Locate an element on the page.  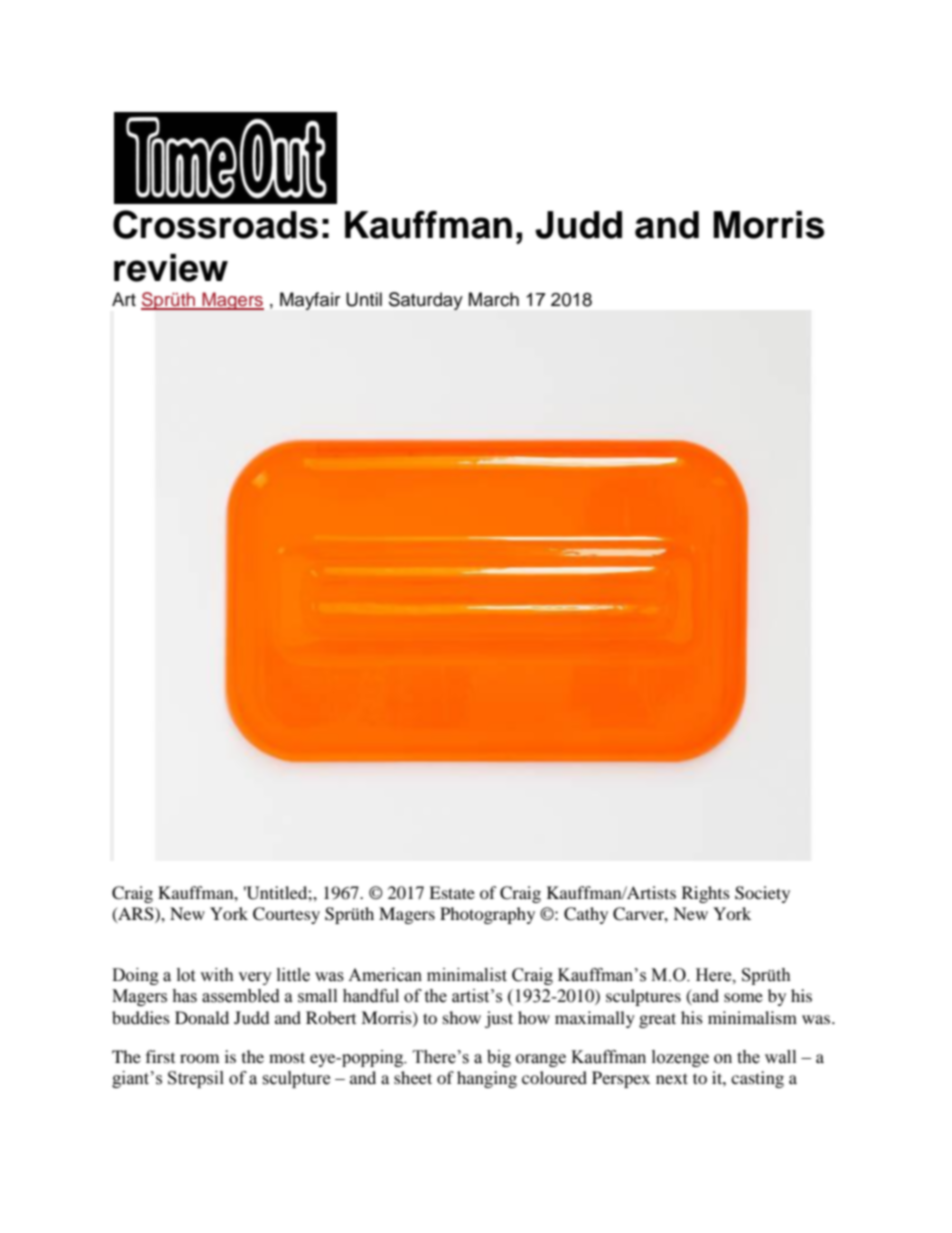
room is located at coordinates (199, 1058).
